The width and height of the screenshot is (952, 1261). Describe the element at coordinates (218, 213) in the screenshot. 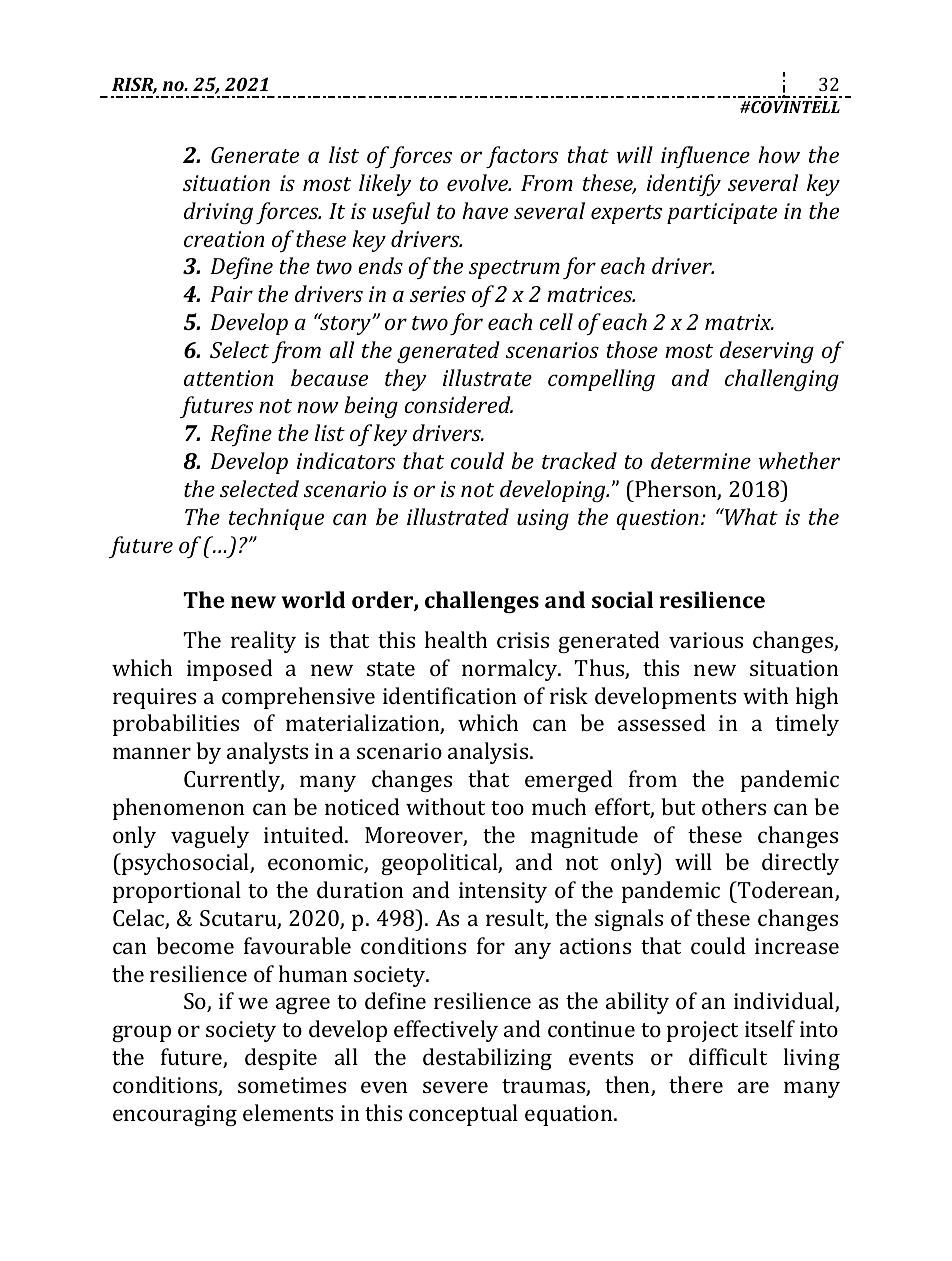

I see `driving` at that location.
